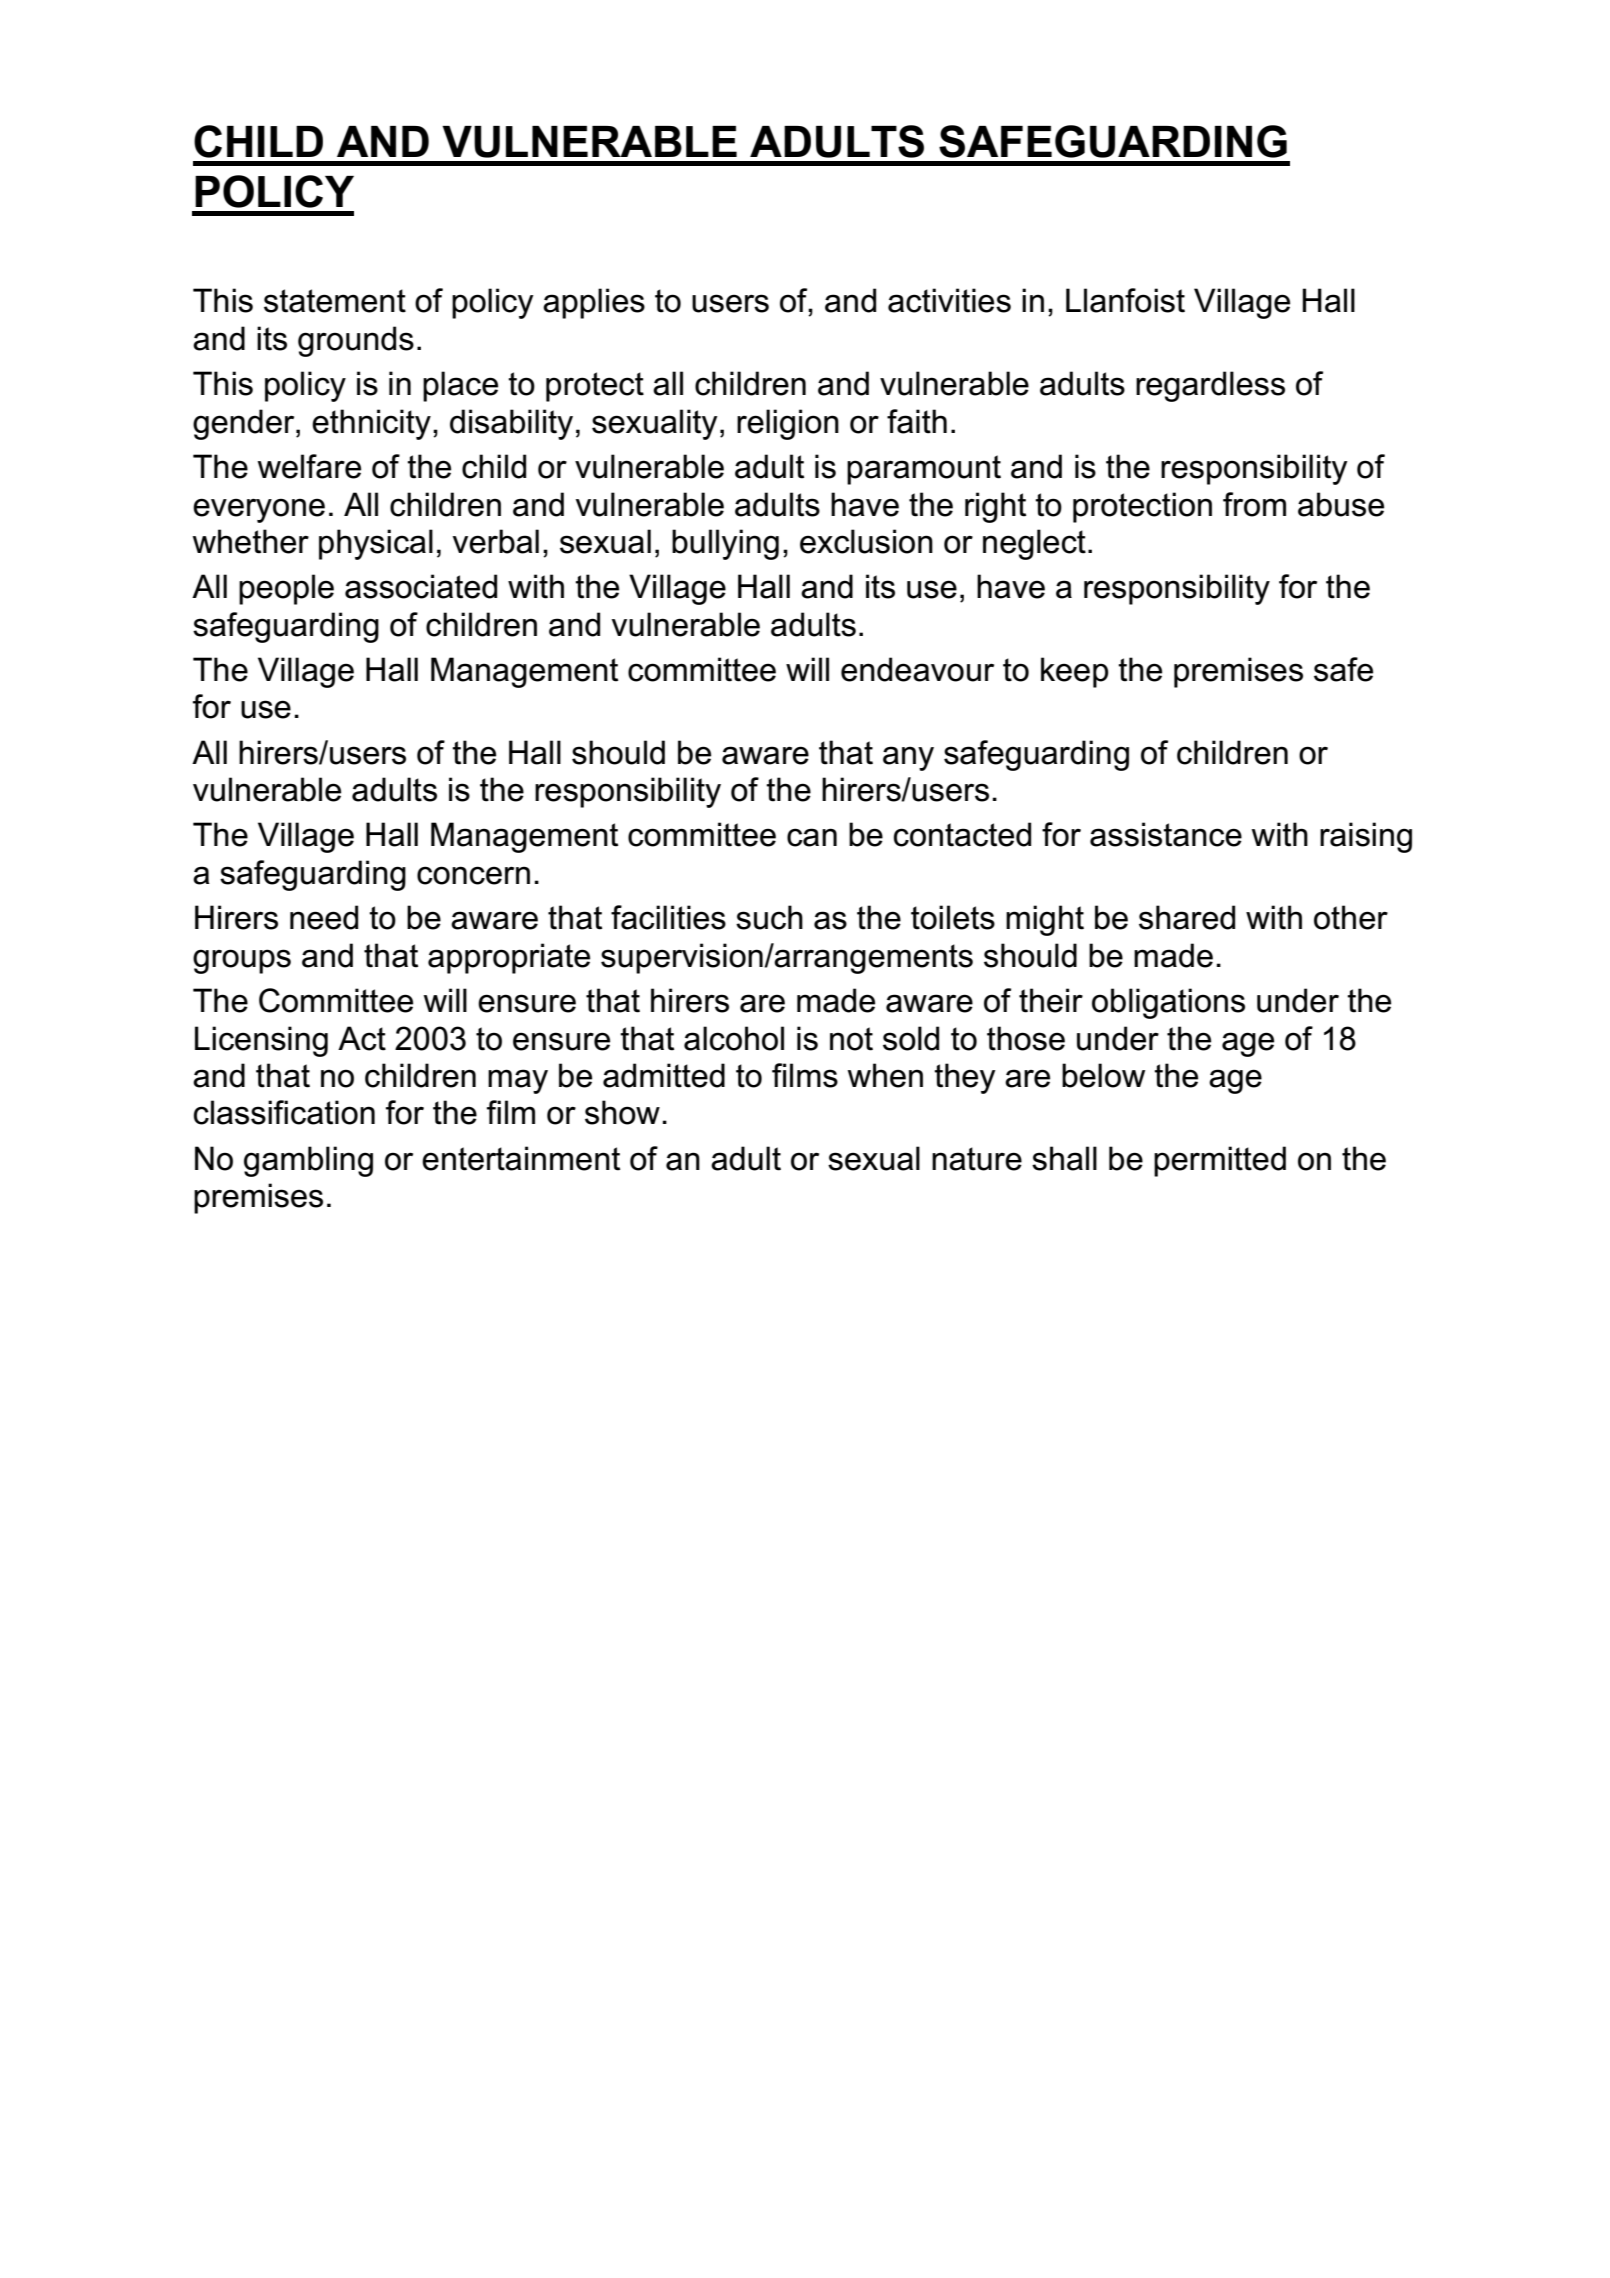 This document has height=2278, width=1610. What do you see at coordinates (356, 341) in the document?
I see `grounds` at bounding box center [356, 341].
